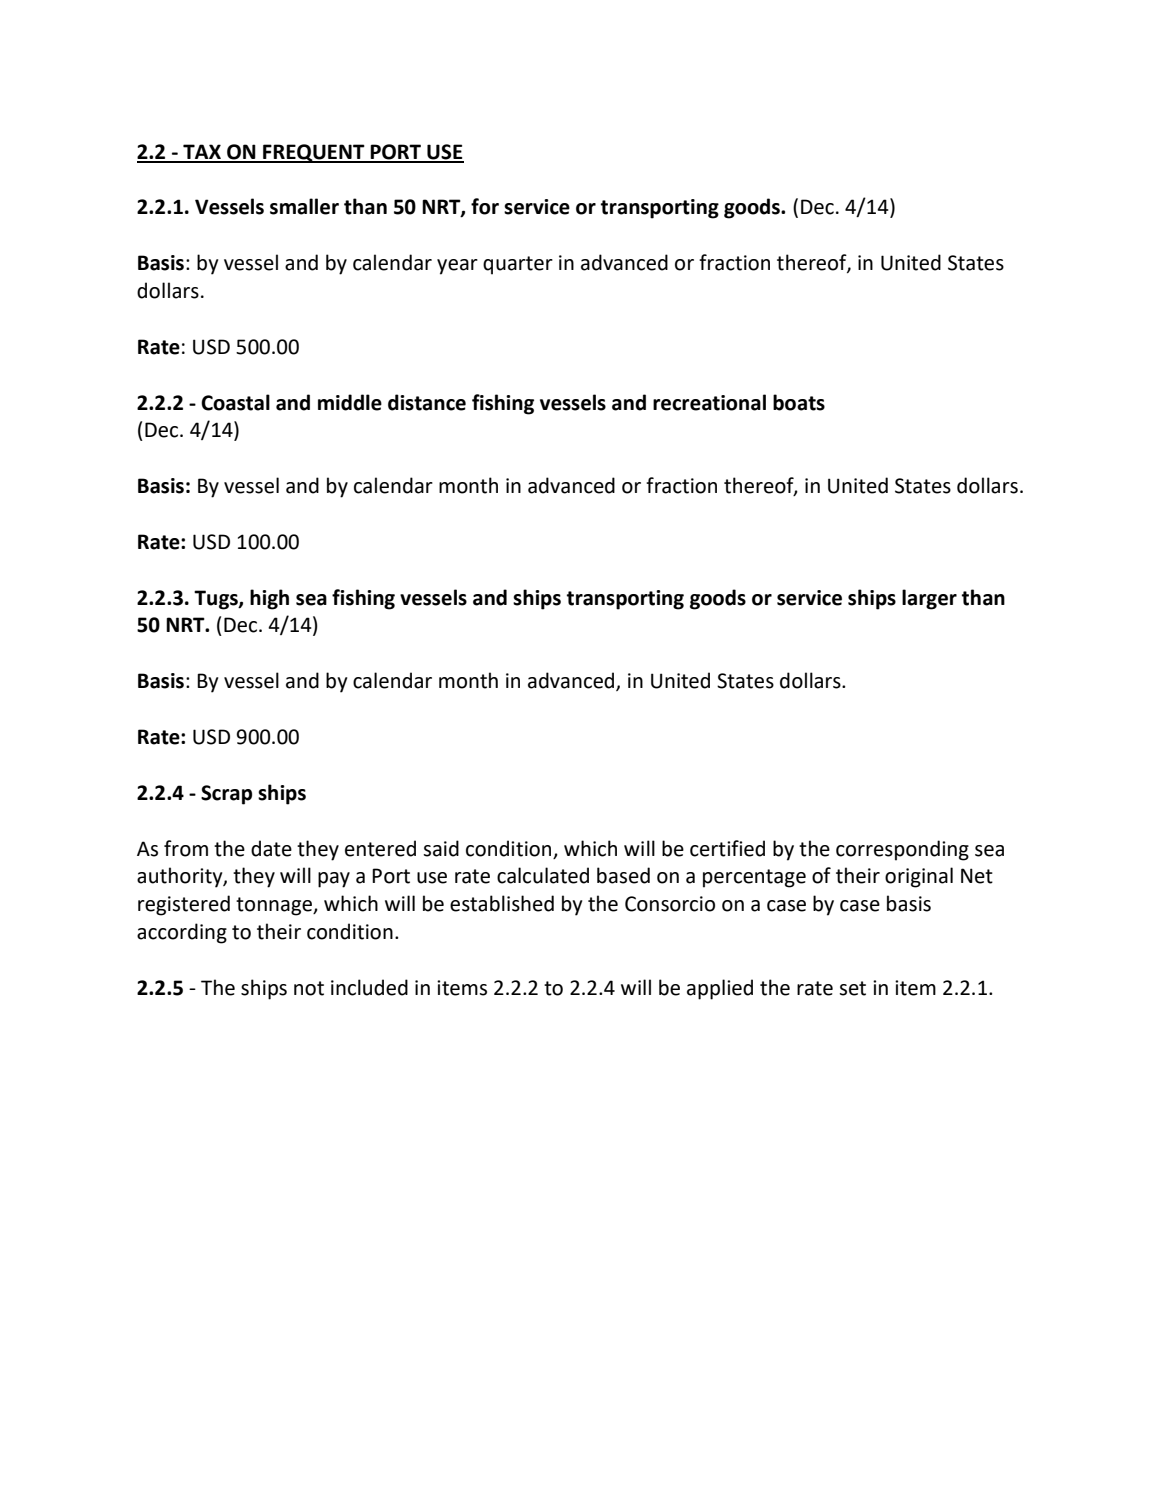 The width and height of the page is (1164, 1507). What do you see at coordinates (235, 402) in the page?
I see `Coastal` at bounding box center [235, 402].
